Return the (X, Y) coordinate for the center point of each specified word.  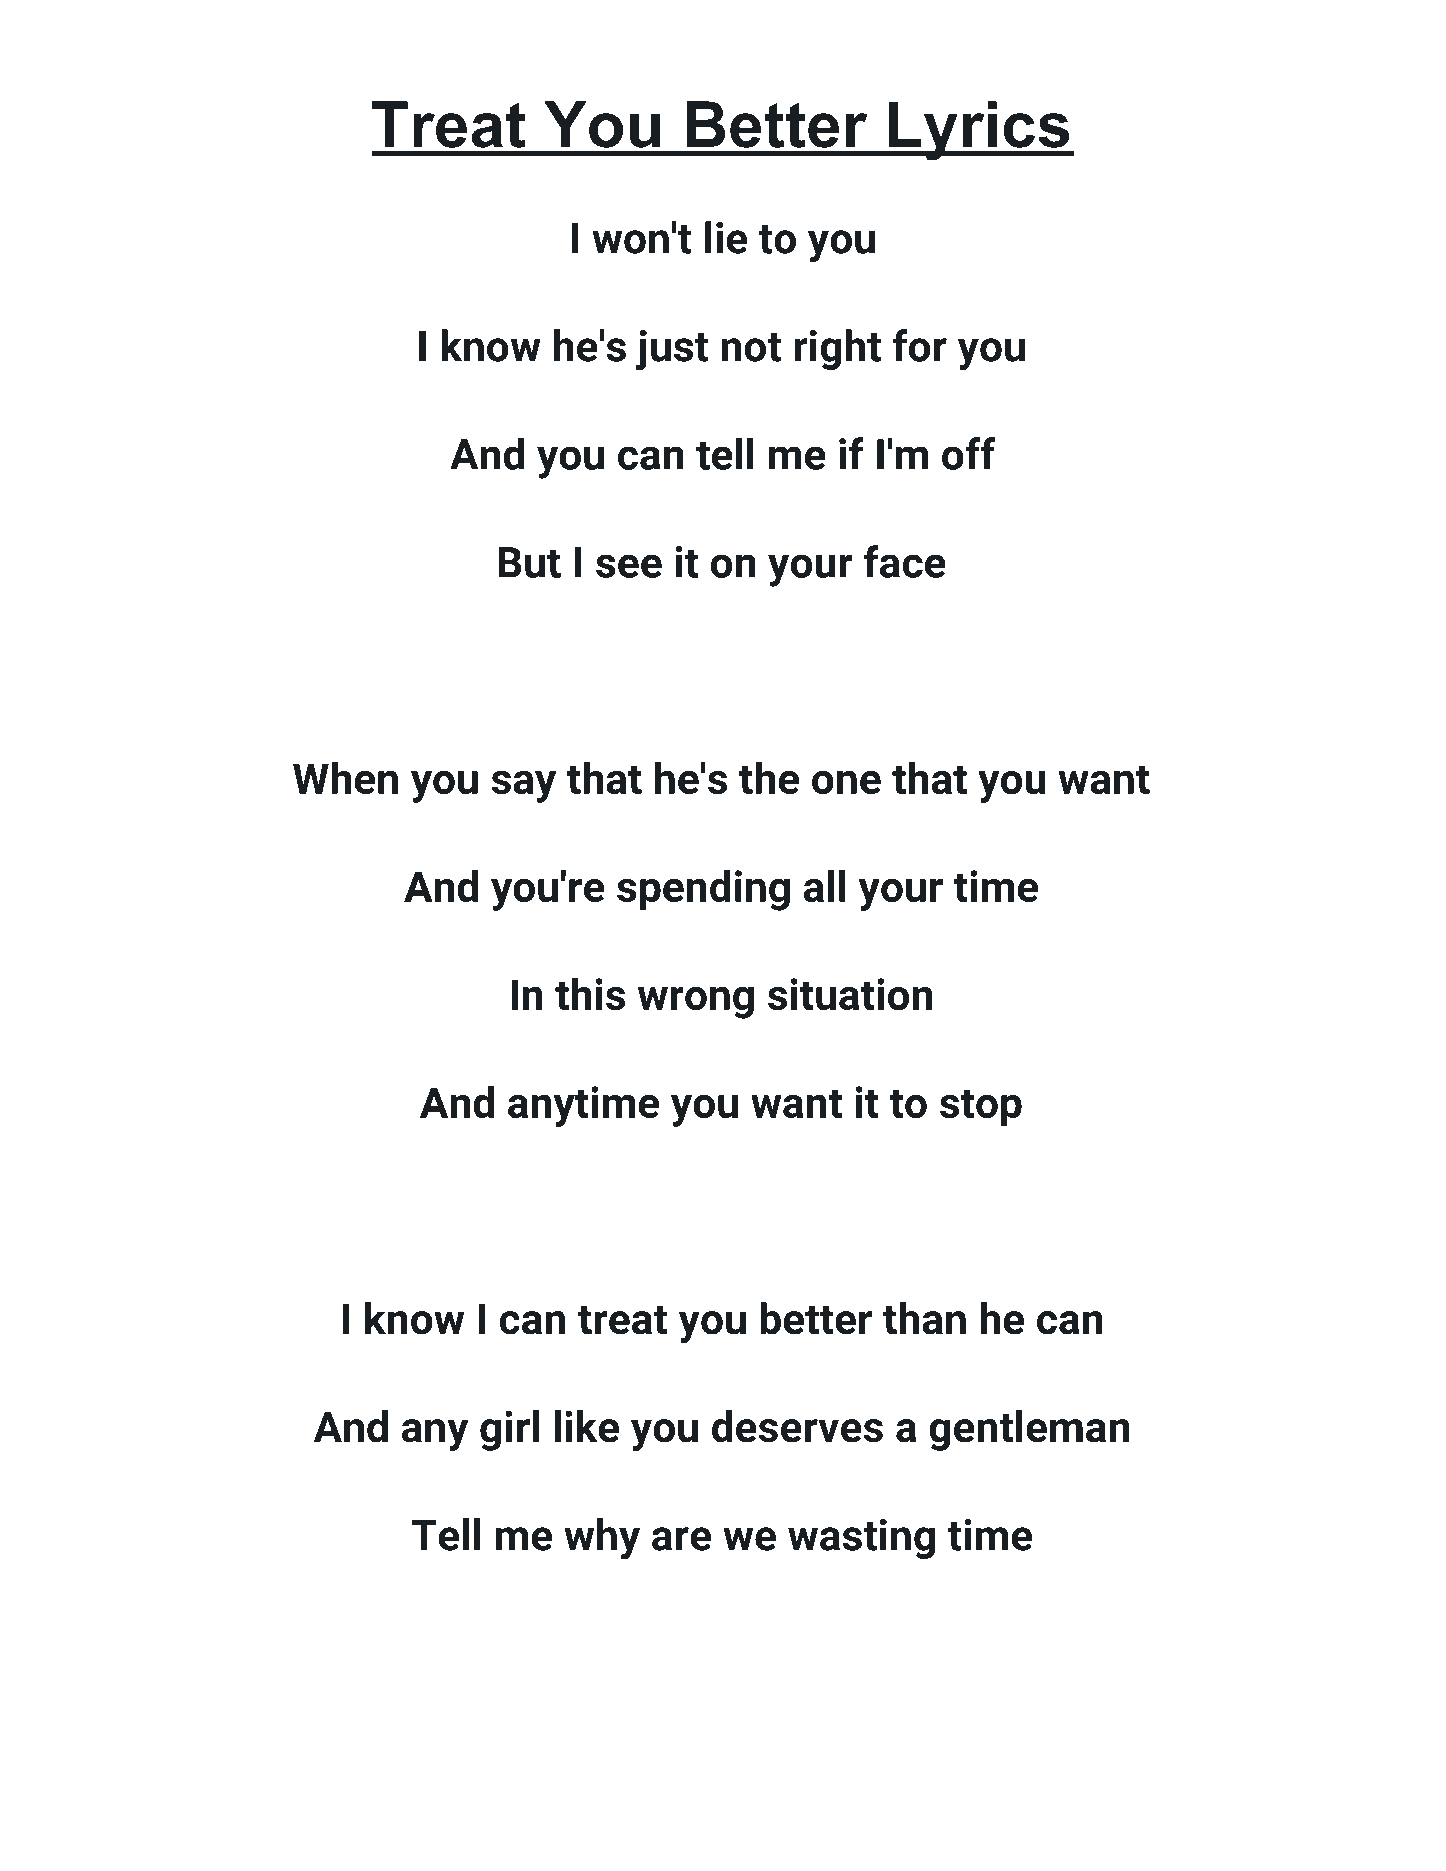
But (529, 562)
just (671, 350)
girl (509, 1430)
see (629, 566)
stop (981, 1108)
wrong (696, 1003)
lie (726, 237)
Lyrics (978, 131)
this (590, 994)
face (905, 561)
